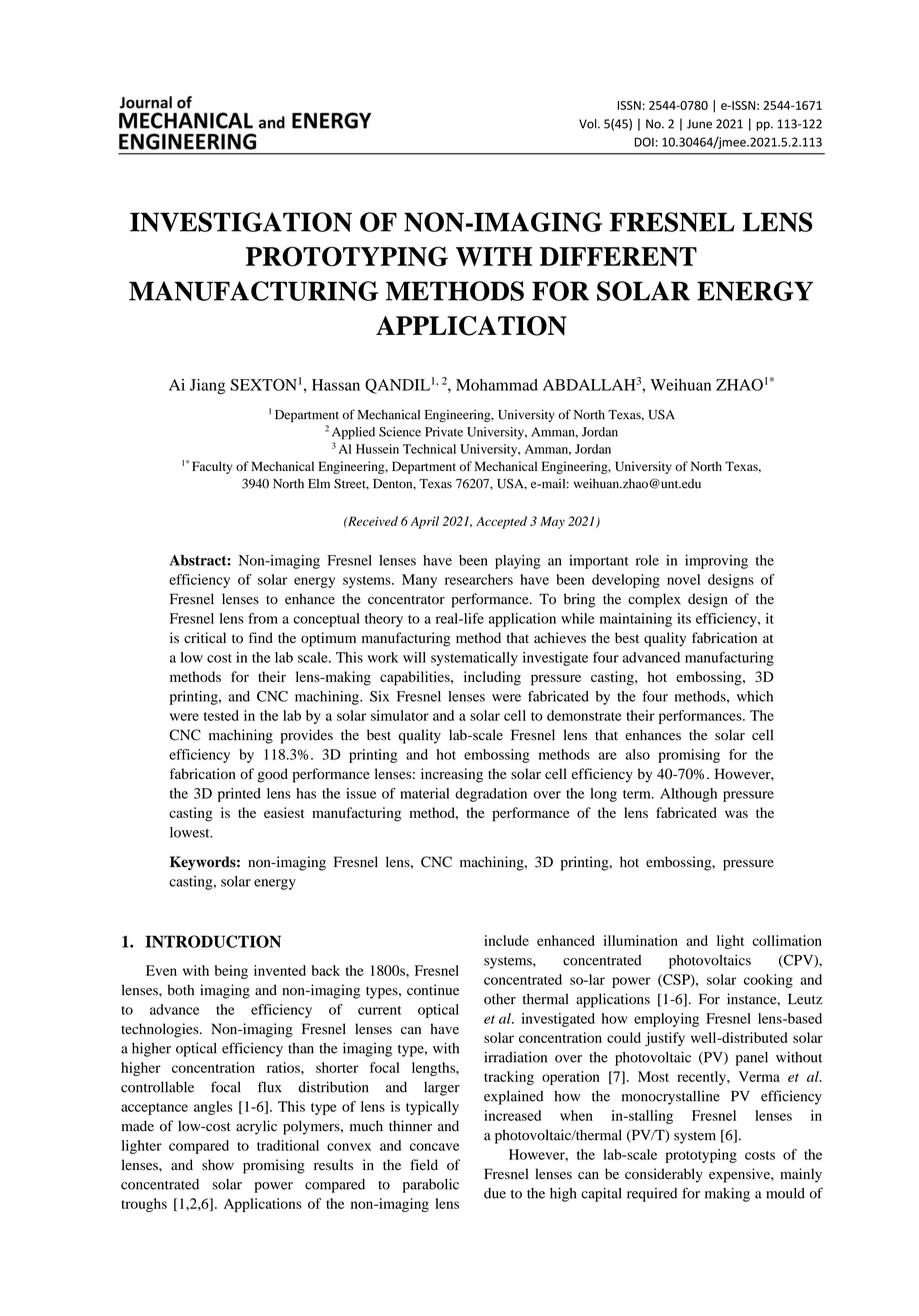  I want to click on due, so click(495, 1193).
